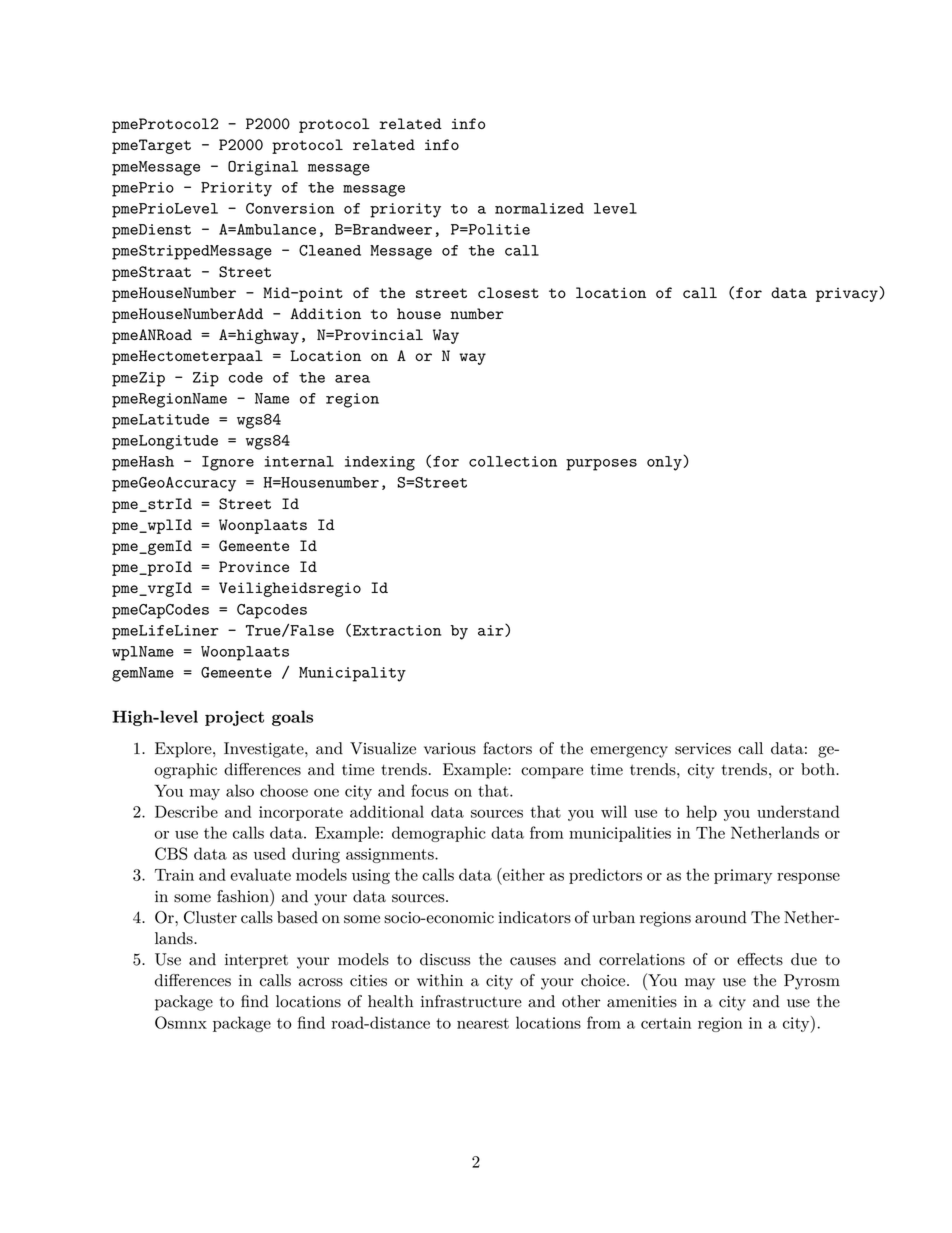 This screenshot has width=952, height=1233. Describe the element at coordinates (665, 463) in the screenshot. I see `only` at that location.
